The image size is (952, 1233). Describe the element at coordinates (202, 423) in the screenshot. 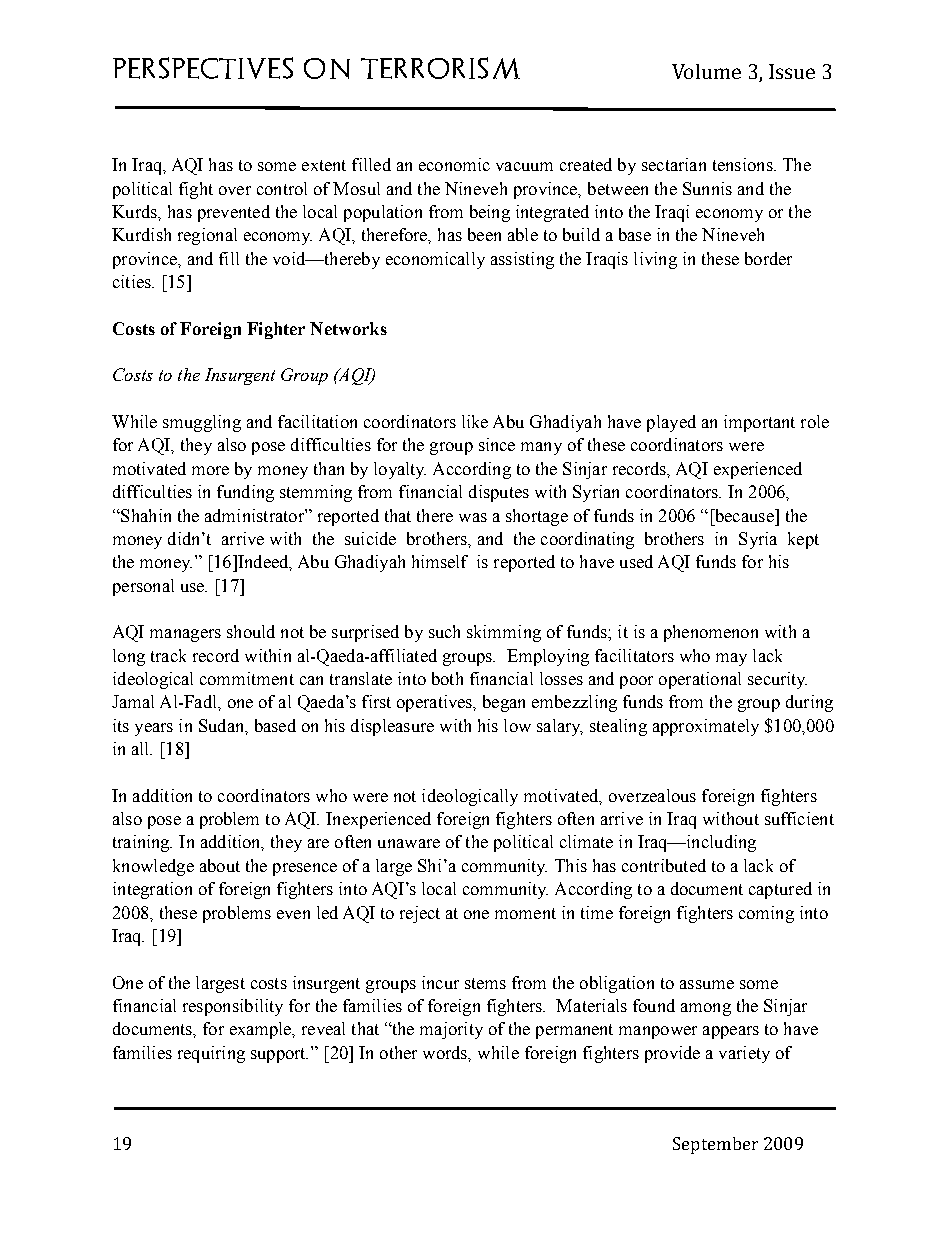

I see `smuggling` at that location.
